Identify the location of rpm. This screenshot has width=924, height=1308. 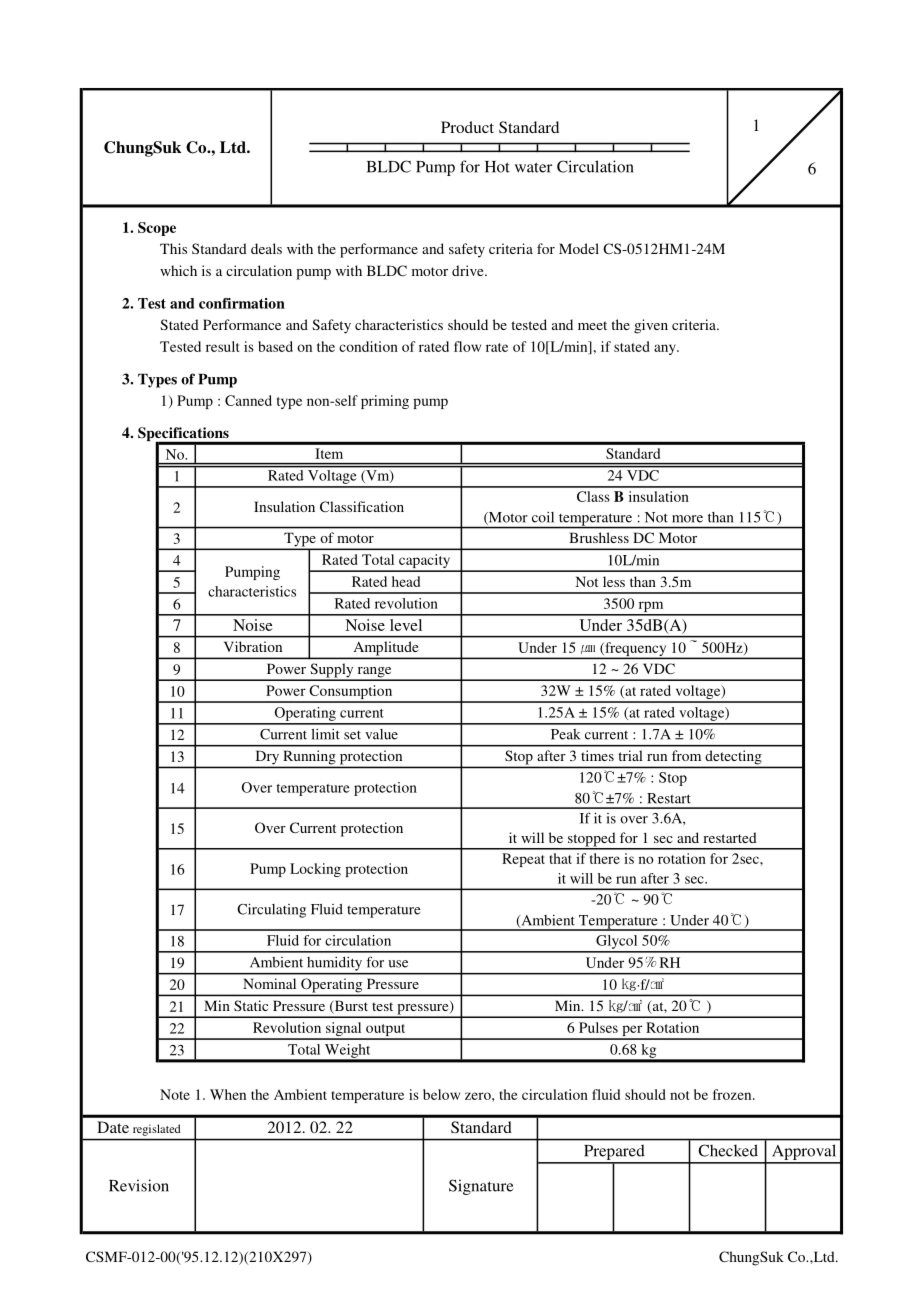
(651, 608).
